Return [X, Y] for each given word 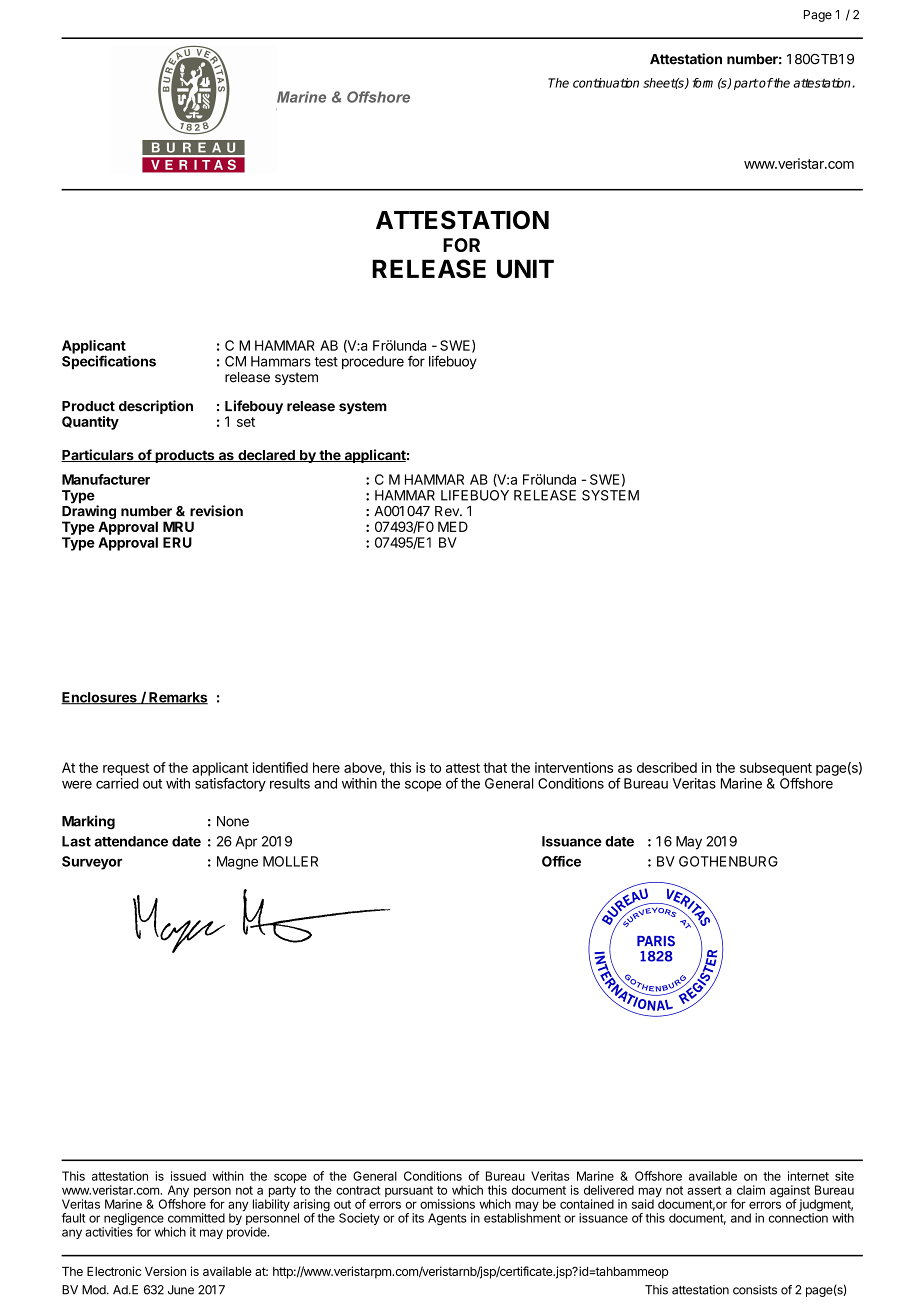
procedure [373, 363]
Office [561, 861]
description [156, 407]
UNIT [525, 268]
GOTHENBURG [728, 861]
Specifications [109, 362]
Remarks [177, 698]
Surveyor [92, 863]
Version [165, 1271]
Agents [447, 1219]
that [495, 767]
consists [755, 1290]
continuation [606, 83]
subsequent [776, 769]
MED [453, 526]
